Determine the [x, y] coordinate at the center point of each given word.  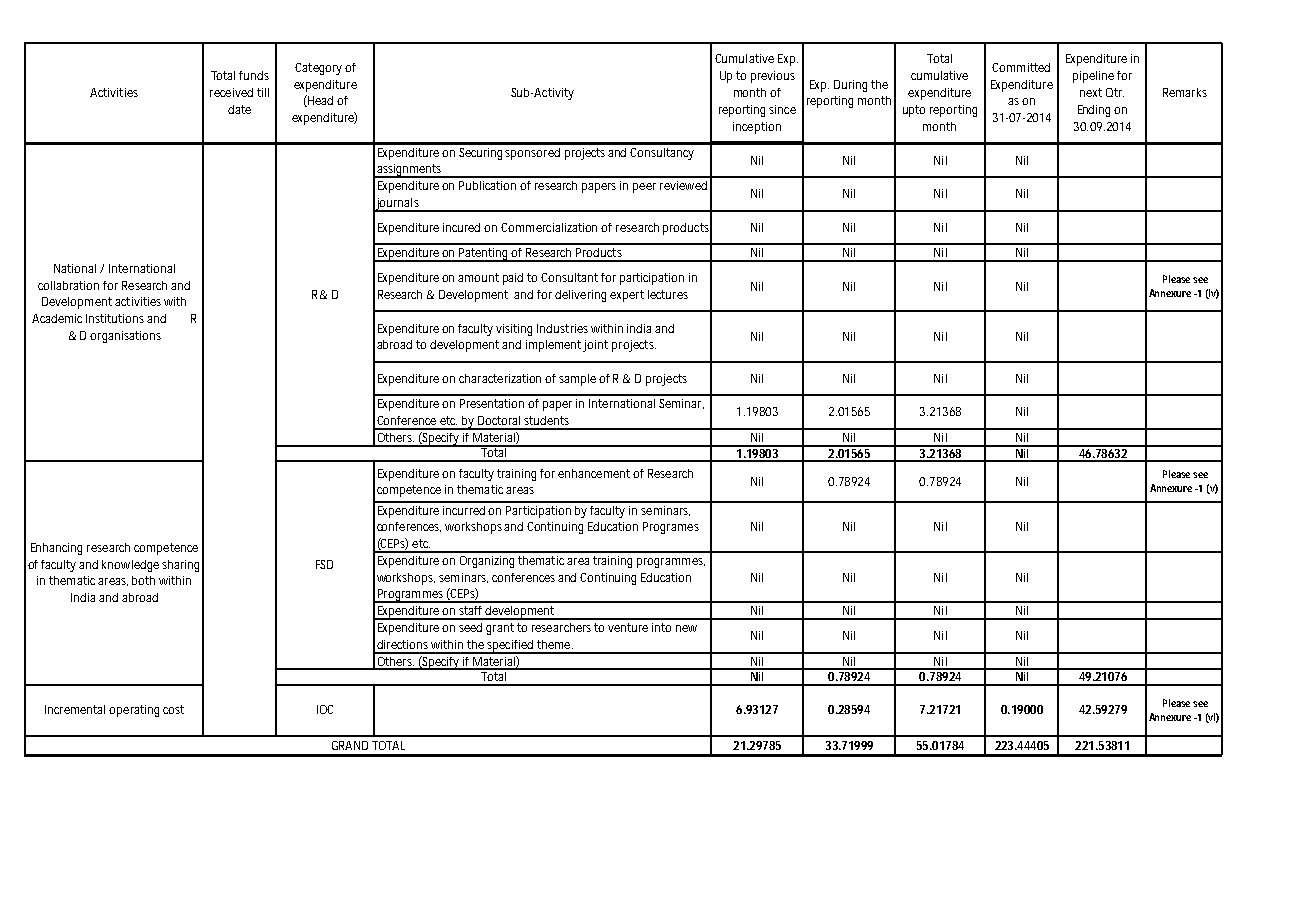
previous [773, 77]
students [546, 420]
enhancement [594, 473]
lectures [668, 294]
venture [628, 627]
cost [173, 709]
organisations [125, 337]
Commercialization [549, 227]
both [143, 580]
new [686, 628]
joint [595, 346]
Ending [1094, 111]
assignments [410, 171]
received [231, 92]
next [1091, 92]
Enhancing [56, 549]
